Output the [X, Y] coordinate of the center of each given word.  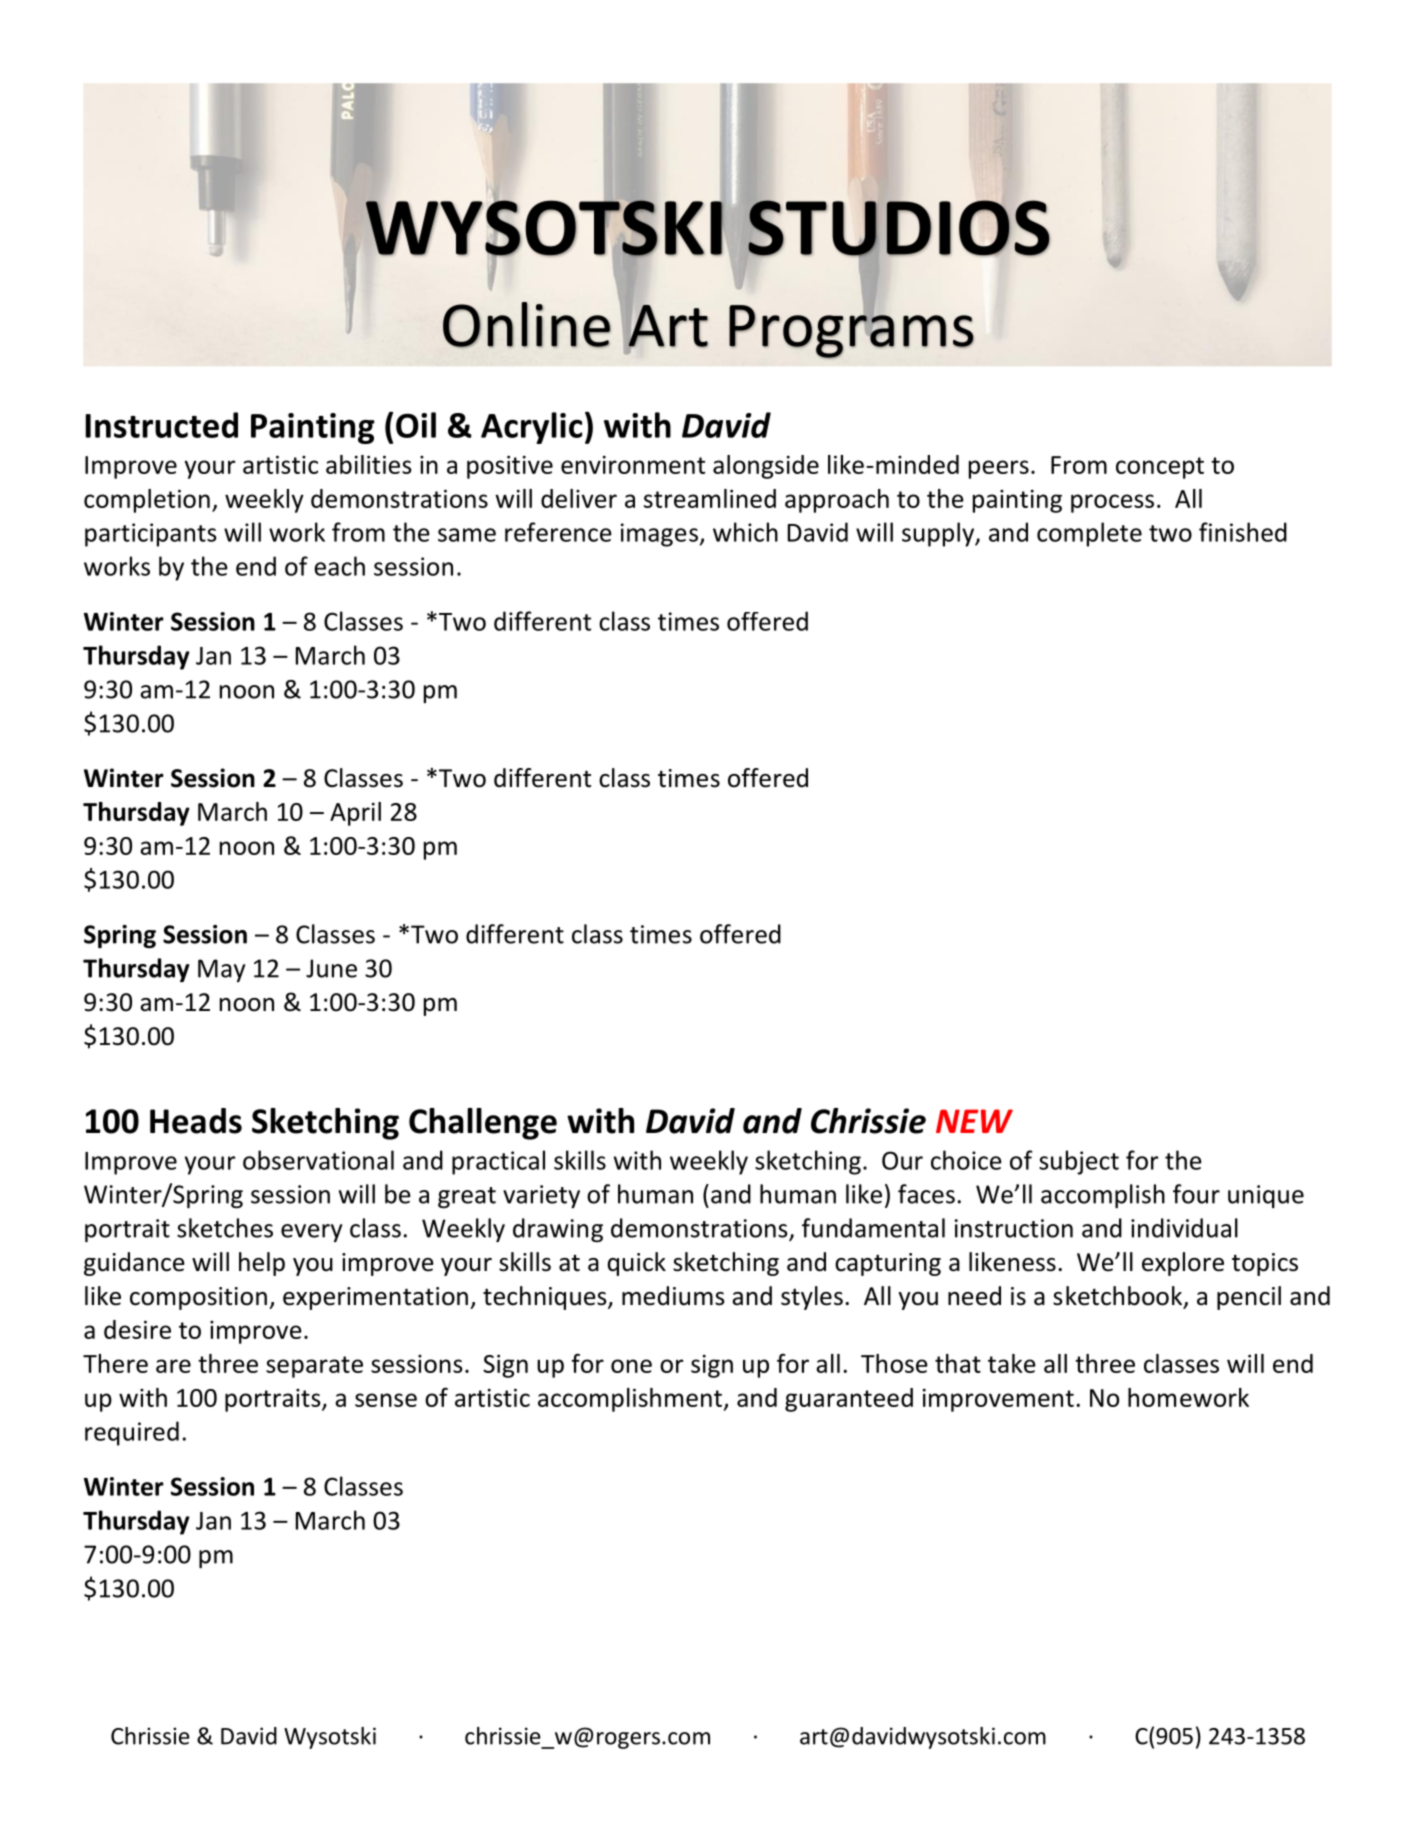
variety [541, 1196]
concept [1160, 468]
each [339, 566]
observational [318, 1160]
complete [1089, 534]
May [221, 970]
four [1196, 1194]
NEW [974, 1121]
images [659, 535]
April [355, 814]
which [745, 532]
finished [1243, 532]
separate [314, 1367]
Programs [851, 331]
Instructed [161, 425]
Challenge [483, 1124]
